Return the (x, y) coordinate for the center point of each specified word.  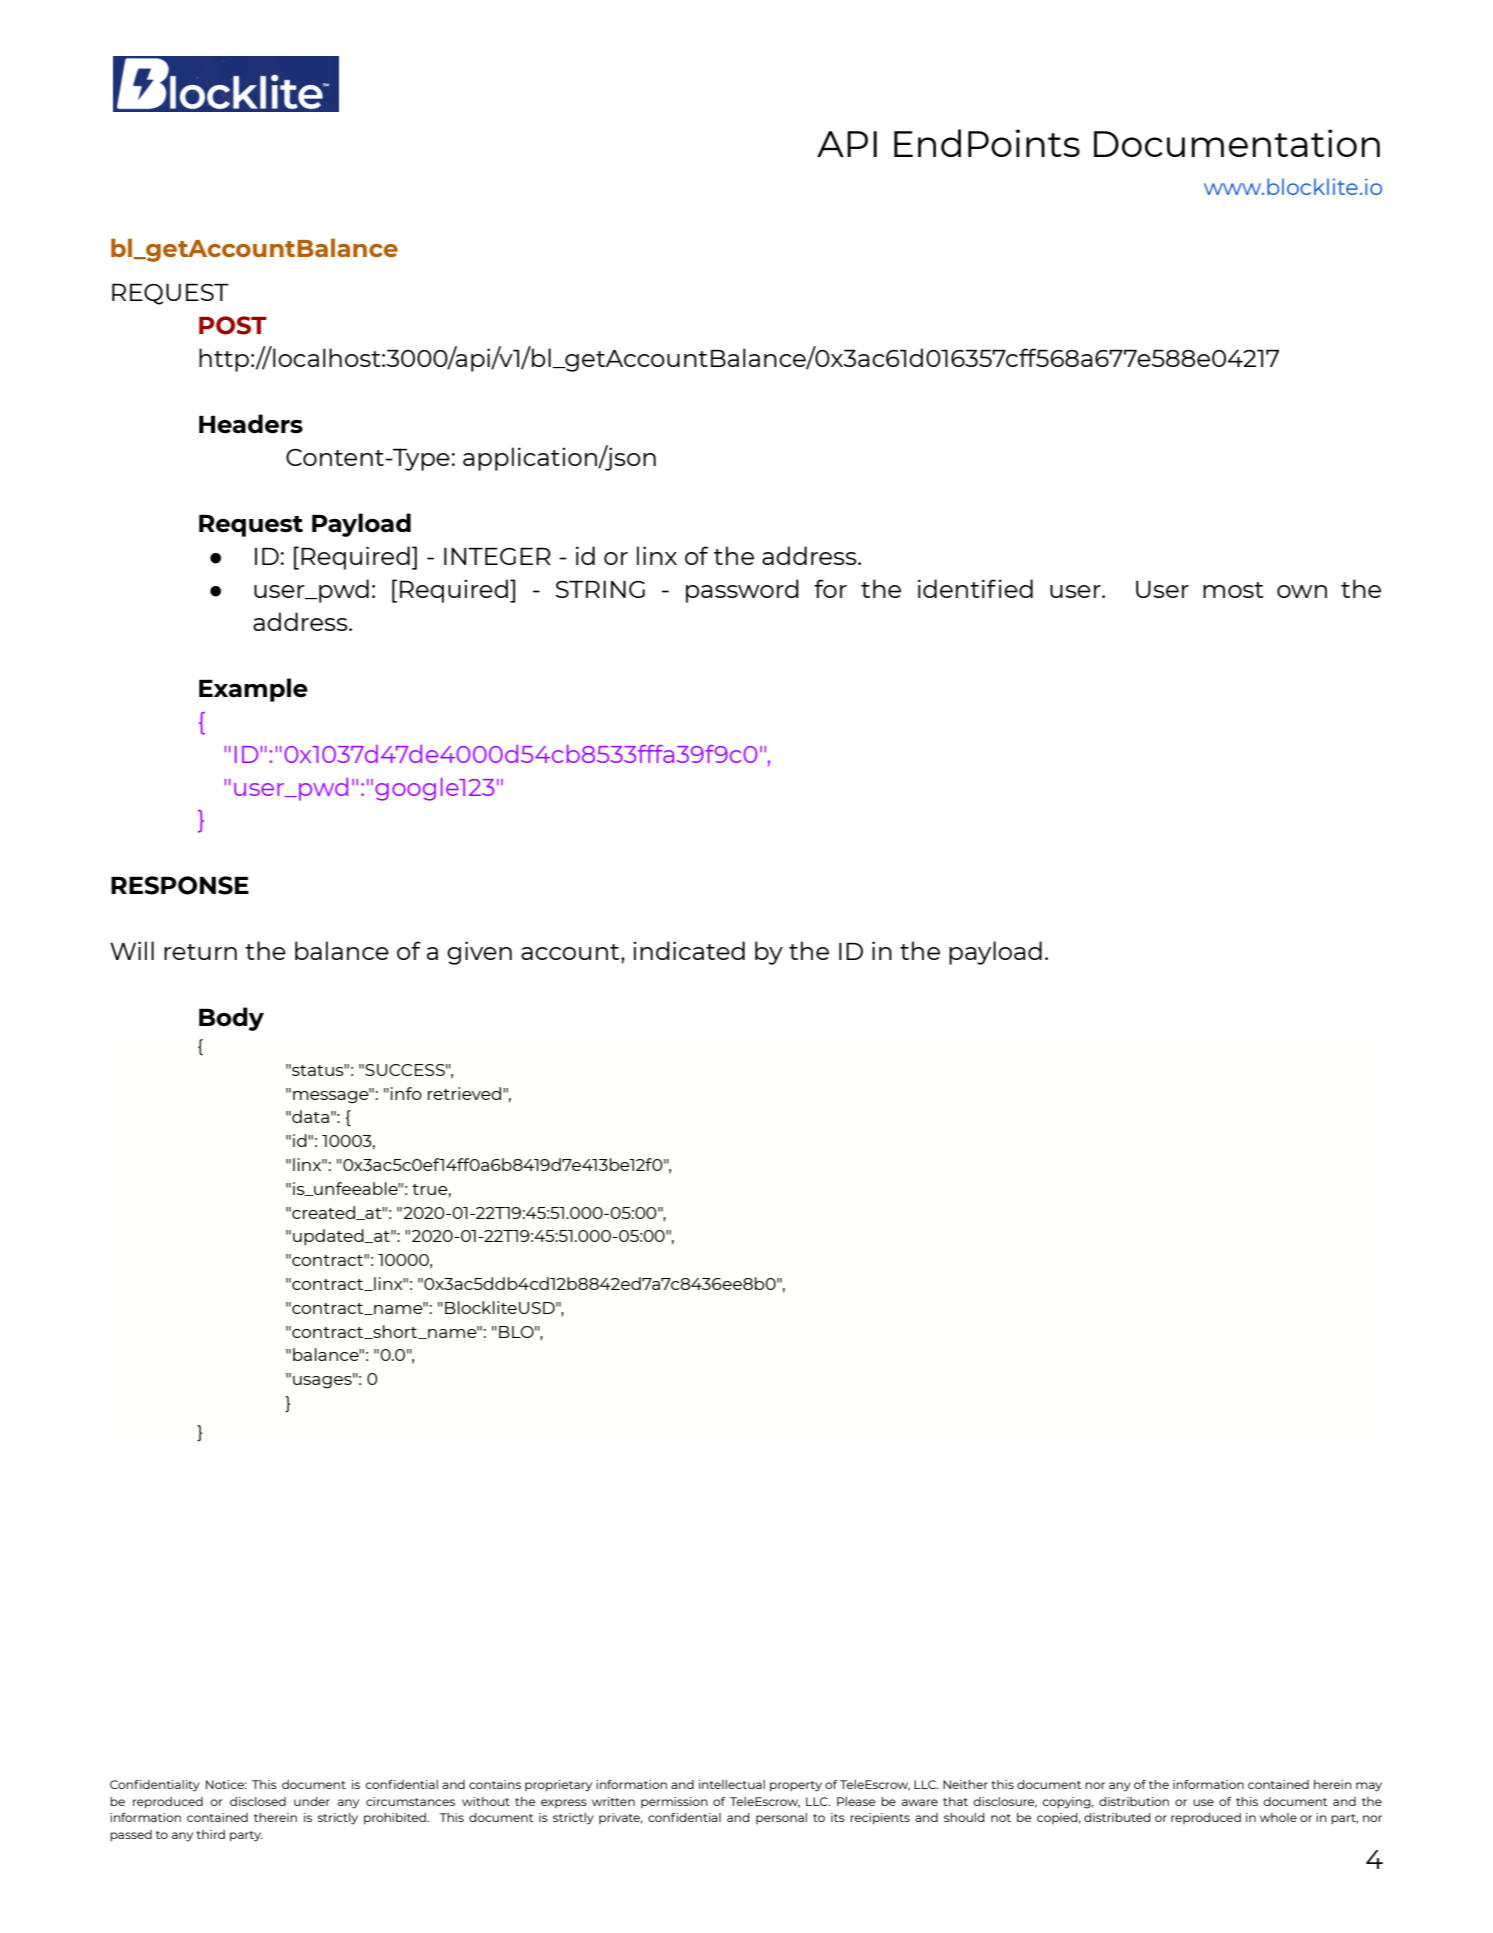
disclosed (258, 1801)
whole (1278, 1817)
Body (231, 1019)
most (1233, 590)
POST (233, 325)
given (479, 953)
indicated (689, 950)
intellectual (732, 1784)
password (742, 591)
